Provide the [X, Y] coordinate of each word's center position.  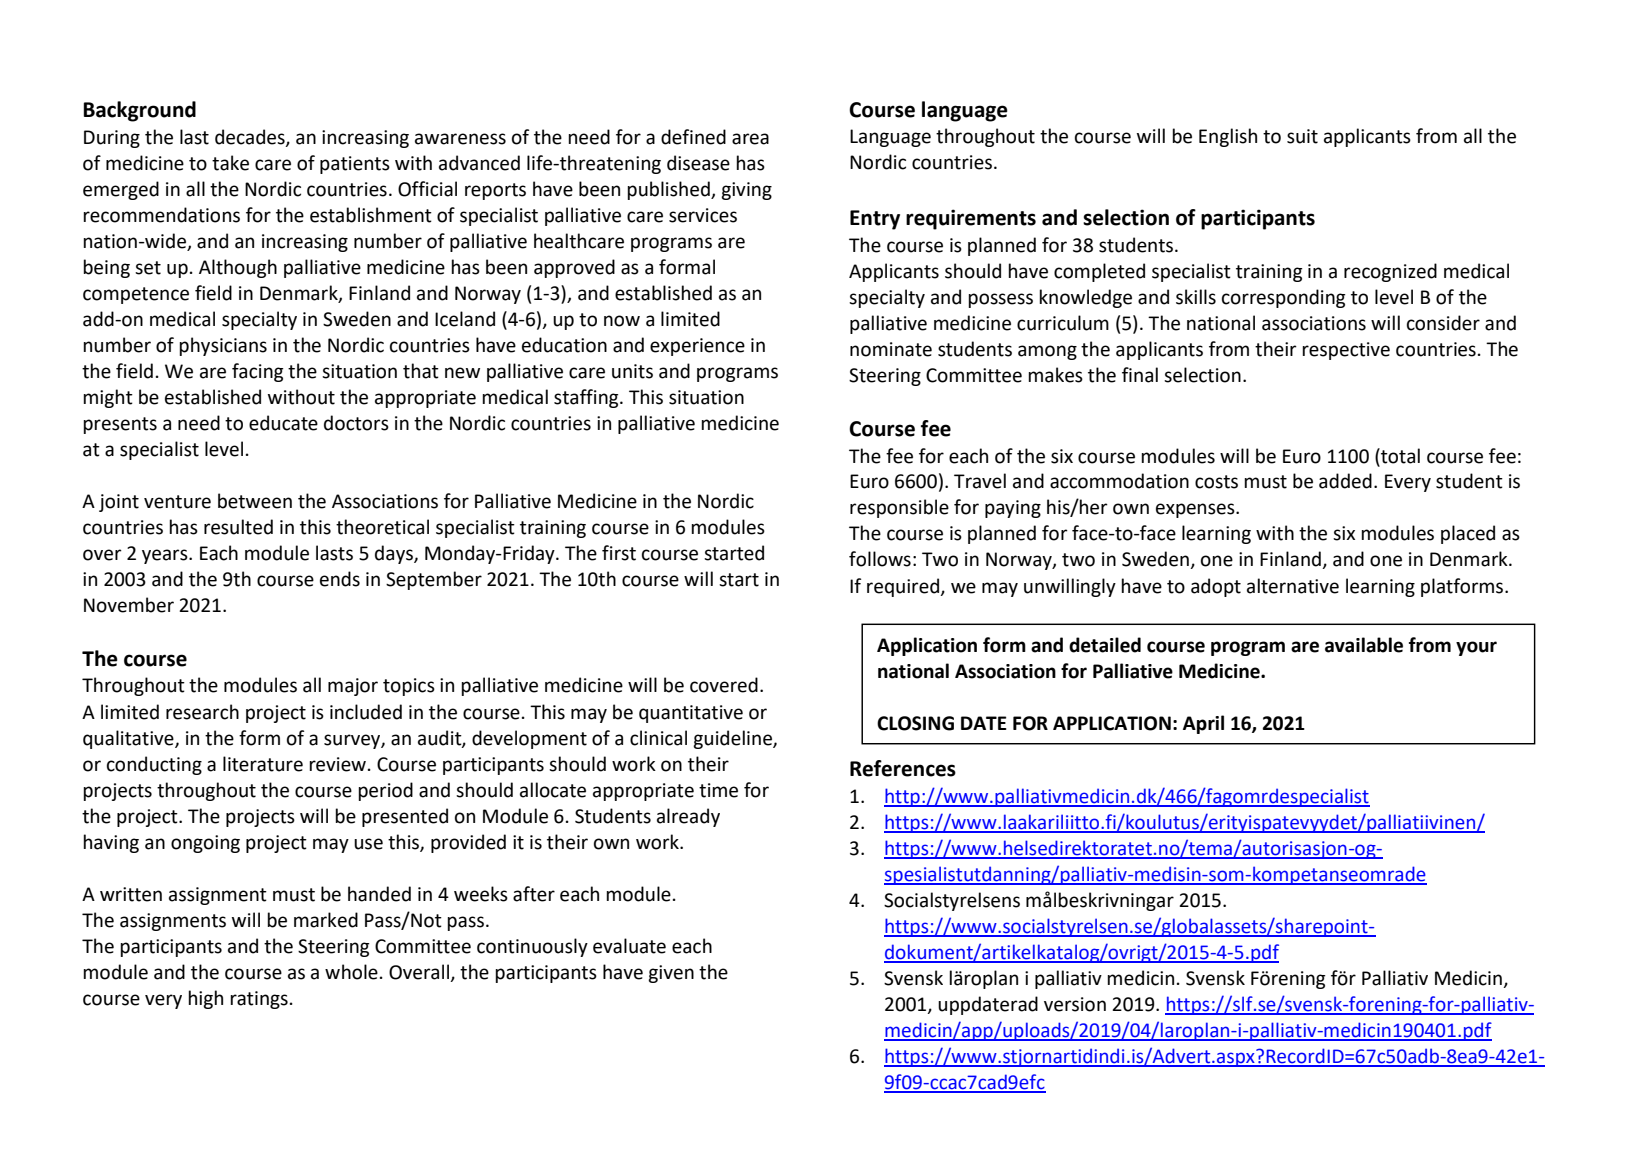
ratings [259, 1000]
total [1399, 456]
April [1203, 724]
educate [283, 423]
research [202, 712]
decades [251, 138]
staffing [587, 398]
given [671, 974]
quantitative [691, 714]
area [750, 139]
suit [1302, 136]
